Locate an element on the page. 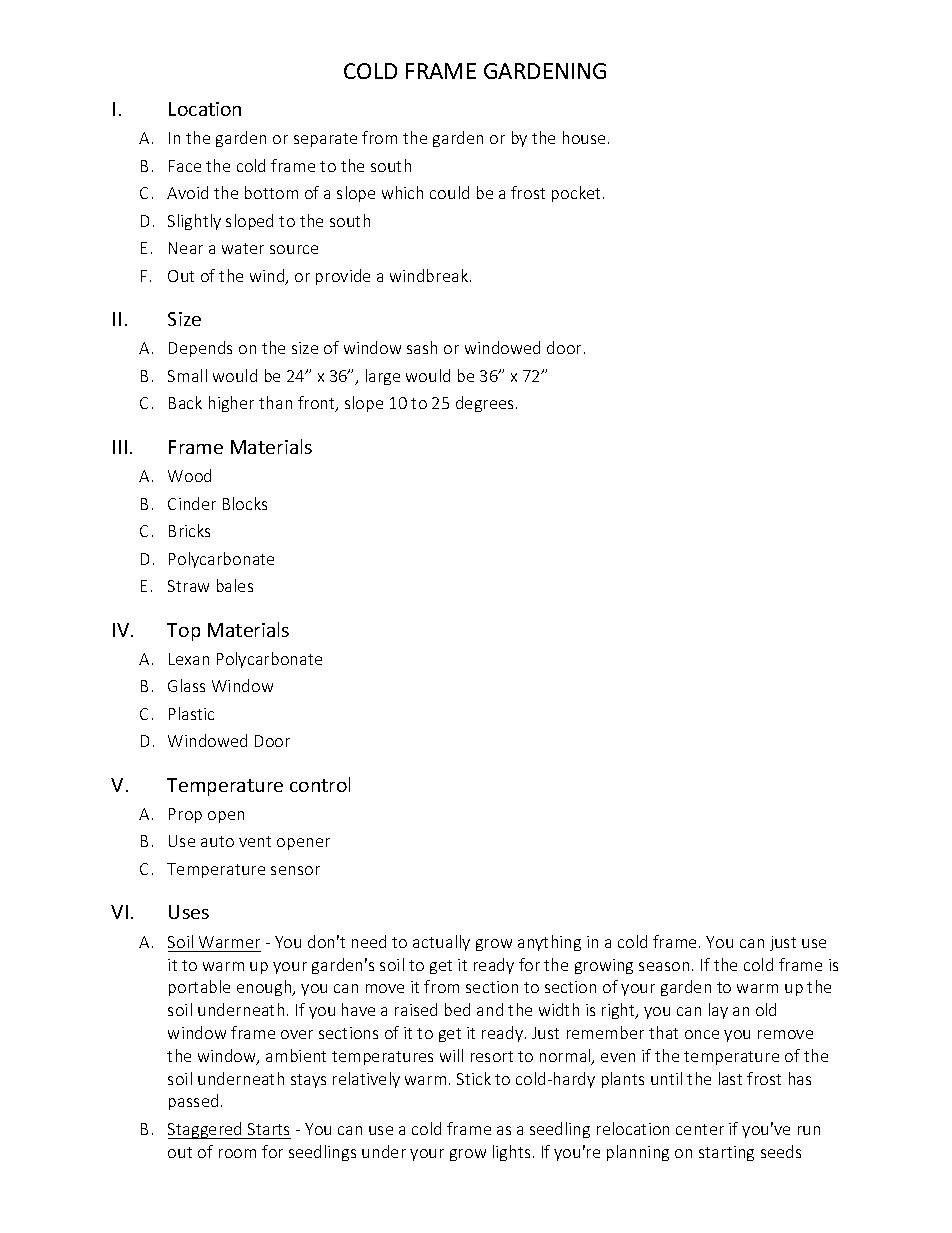  Stick is located at coordinates (474, 1078).
